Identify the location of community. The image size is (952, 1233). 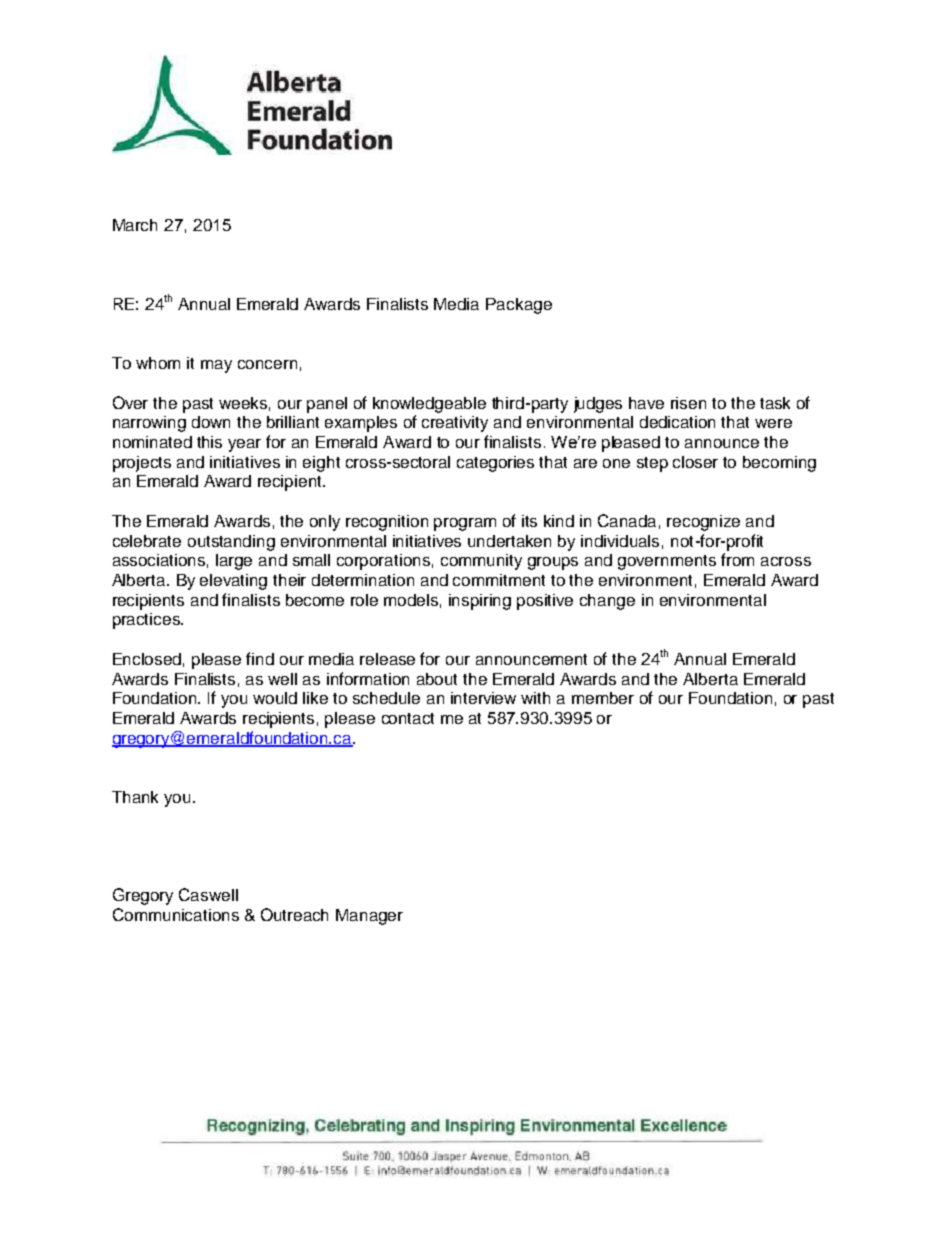
(481, 562).
